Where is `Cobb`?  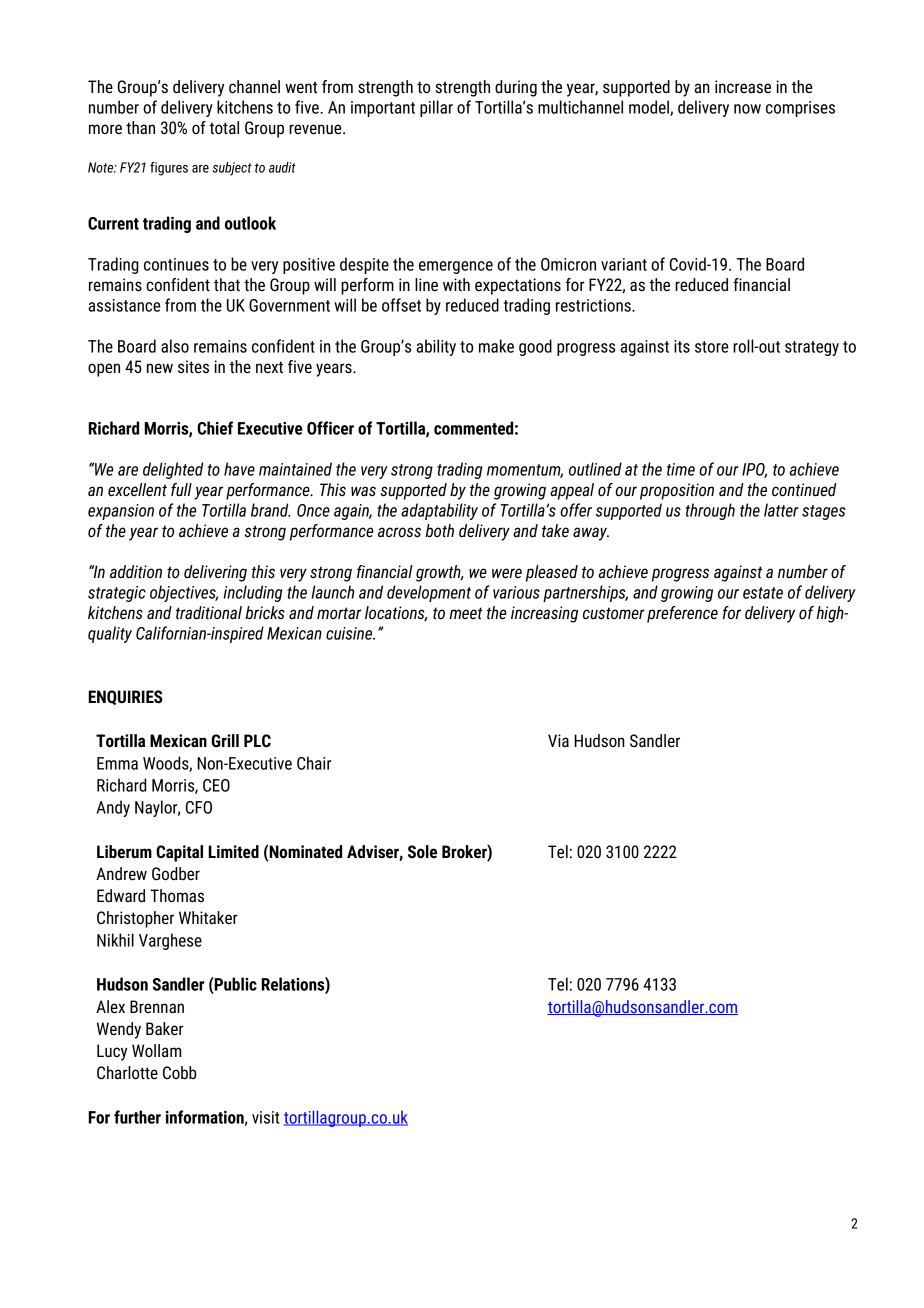 Cobb is located at coordinates (180, 1072).
